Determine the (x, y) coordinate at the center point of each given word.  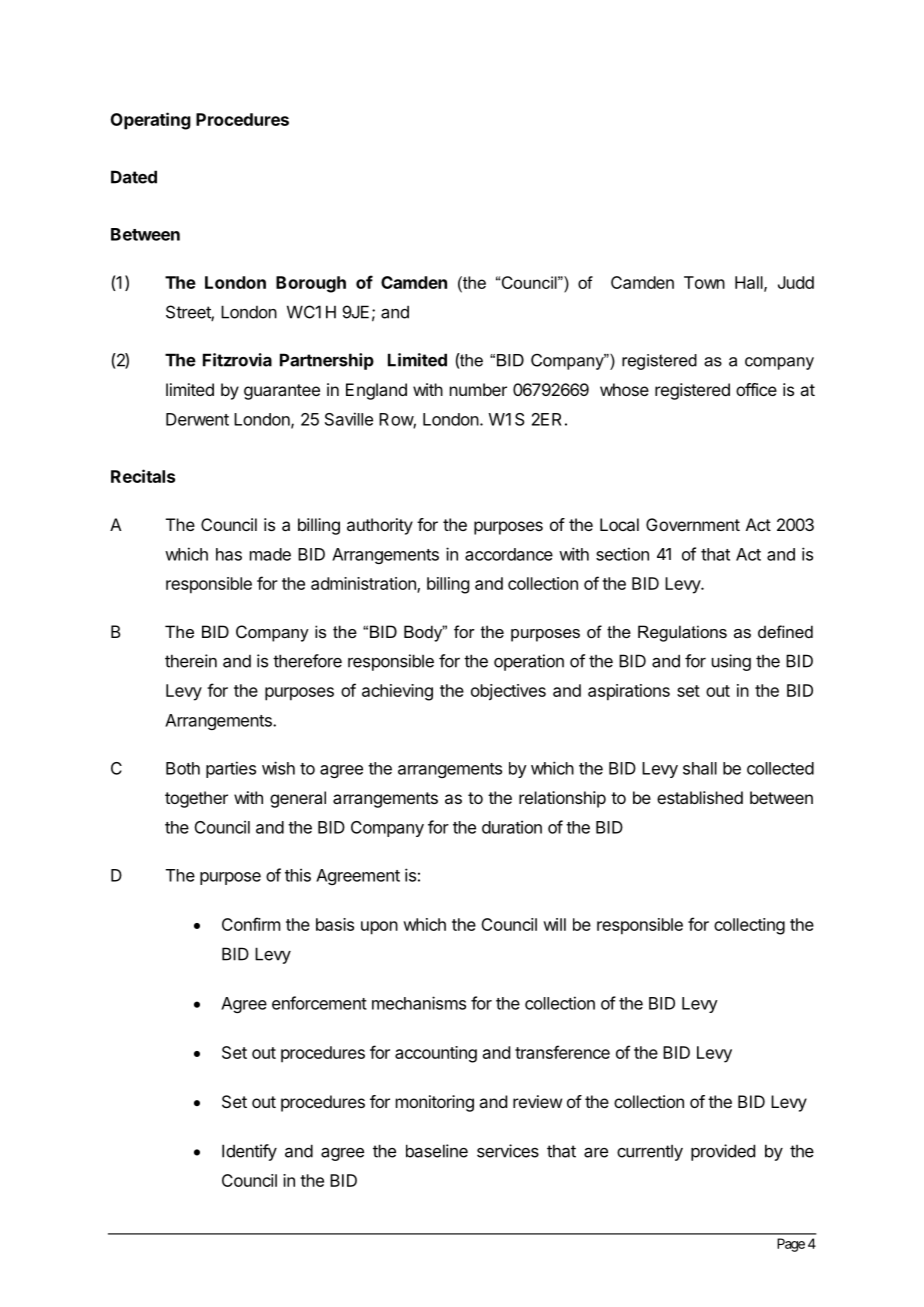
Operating (151, 121)
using (731, 662)
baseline (437, 1151)
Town (704, 282)
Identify (249, 1152)
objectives (508, 692)
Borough (311, 284)
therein (191, 661)
